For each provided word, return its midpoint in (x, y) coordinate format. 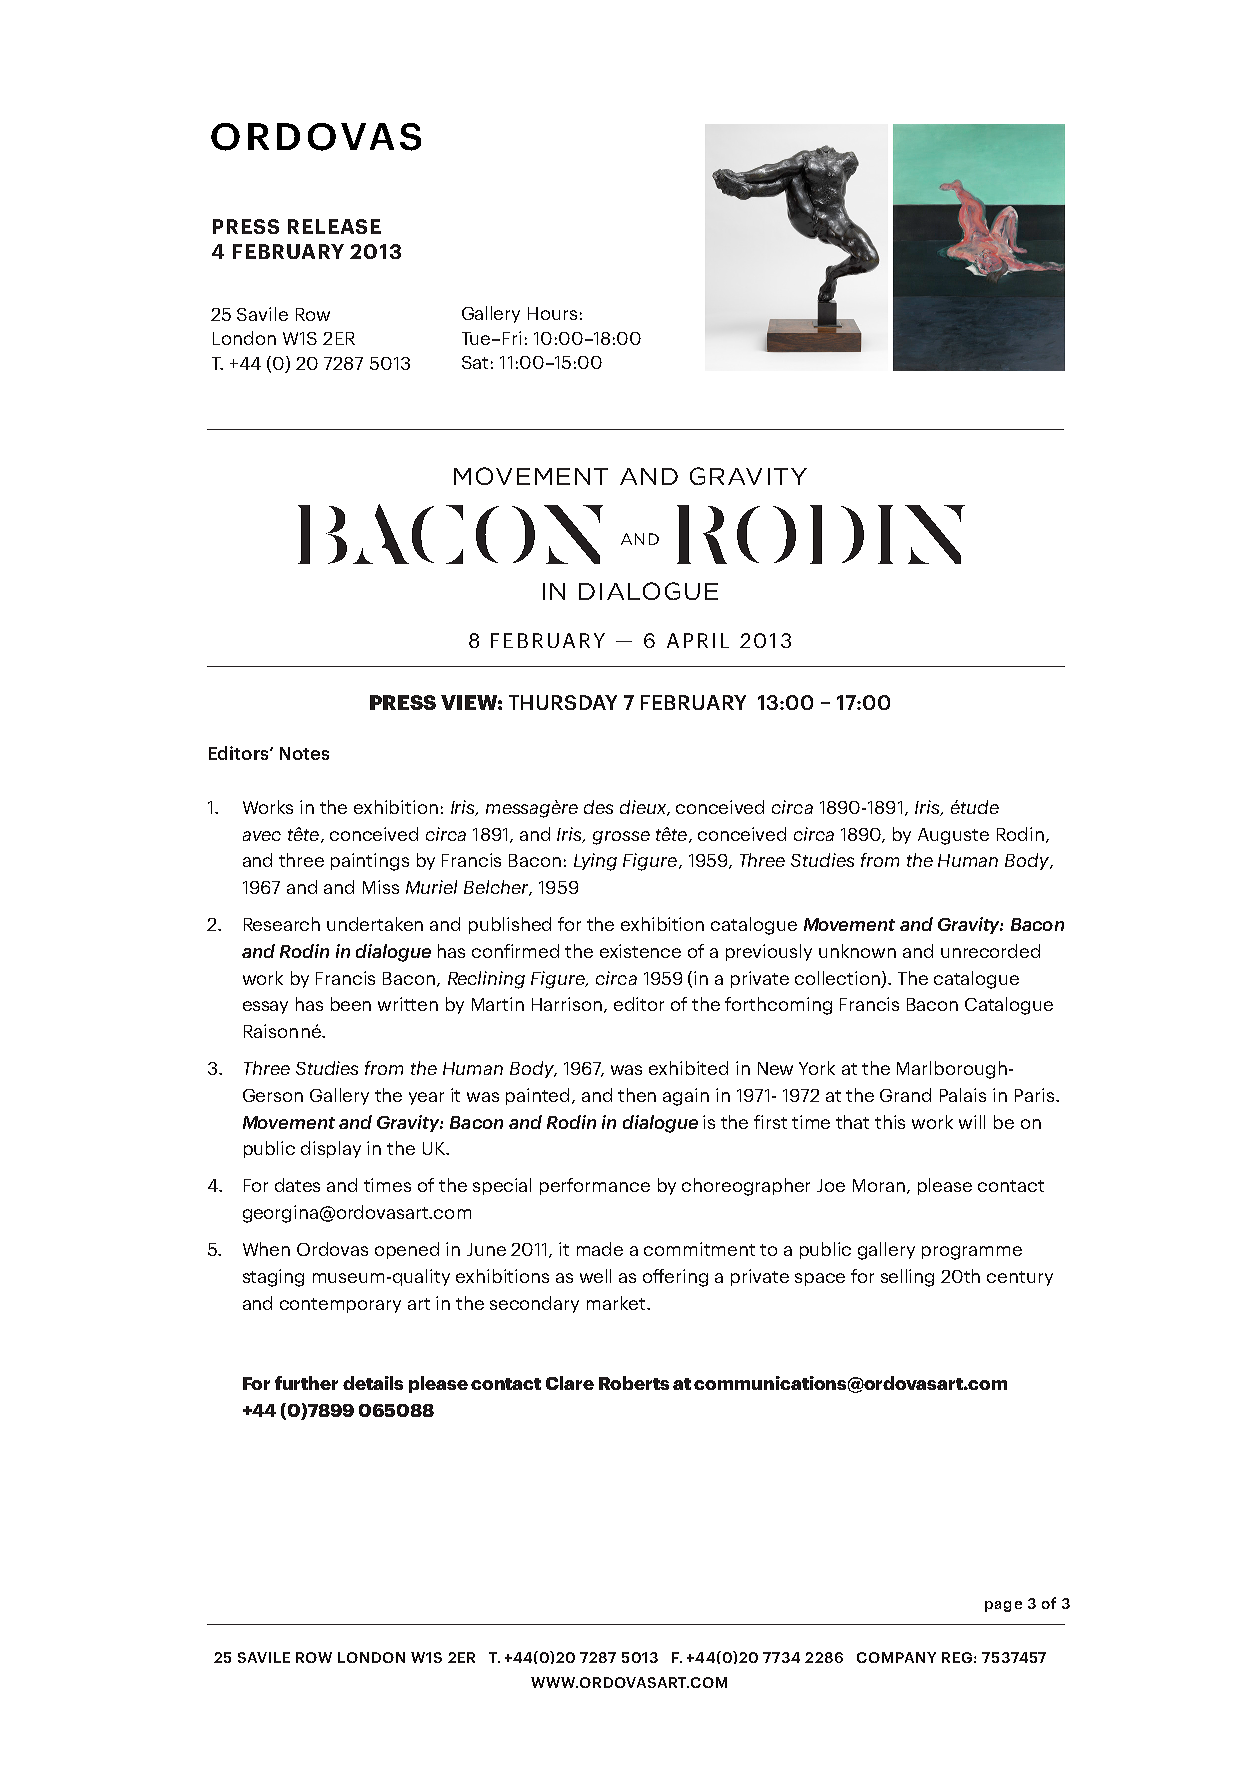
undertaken (375, 924)
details (373, 1383)
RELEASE (334, 226)
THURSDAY (563, 702)
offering (675, 1278)
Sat (475, 362)
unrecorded (990, 951)
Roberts (634, 1383)
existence (640, 951)
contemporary (340, 1305)
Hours (552, 313)
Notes (304, 753)
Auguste (953, 836)
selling (907, 1278)
